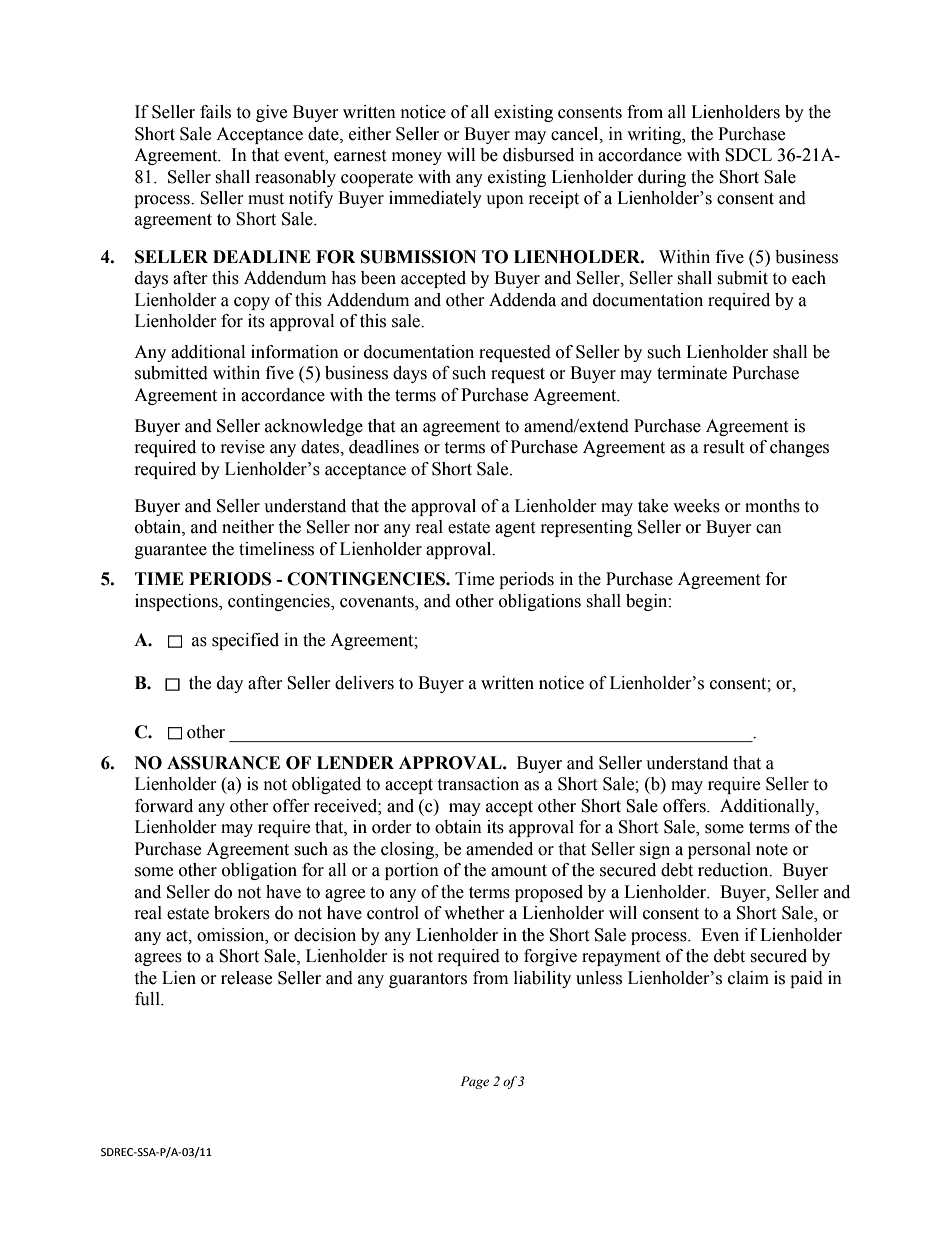 The width and height of the image is (952, 1233). Describe the element at coordinates (655, 135) in the image. I see `writing` at that location.
